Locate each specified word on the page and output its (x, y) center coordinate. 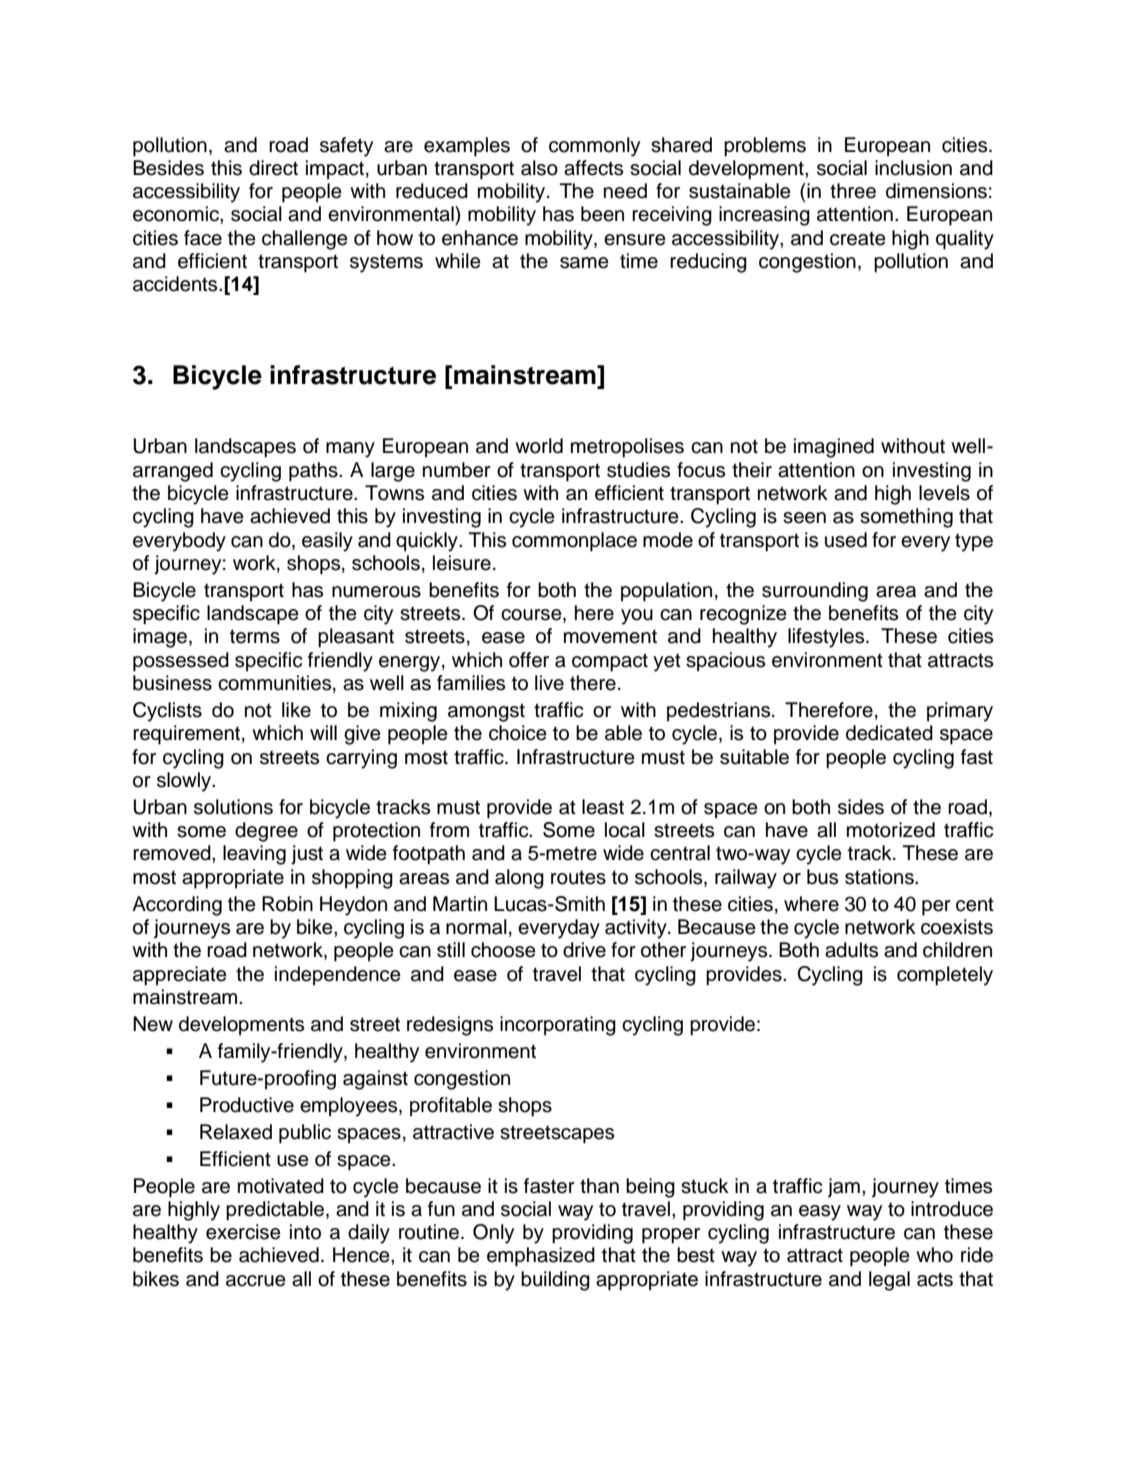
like (296, 710)
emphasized (541, 1257)
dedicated (889, 733)
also (539, 168)
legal (889, 1281)
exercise (243, 1232)
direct (273, 168)
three (853, 191)
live (549, 683)
